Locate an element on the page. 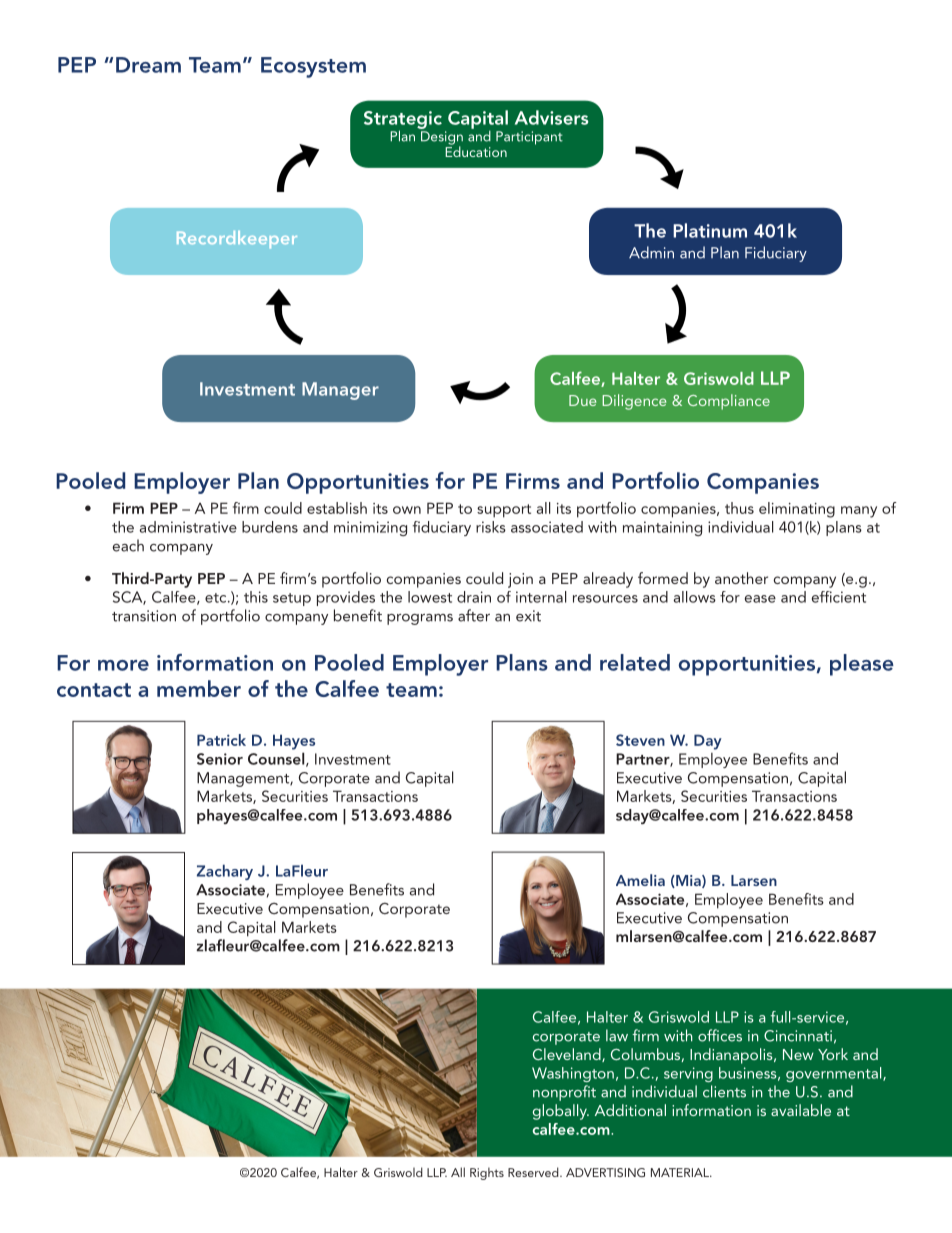 This document has height=1233, width=952. Design is located at coordinates (442, 139).
